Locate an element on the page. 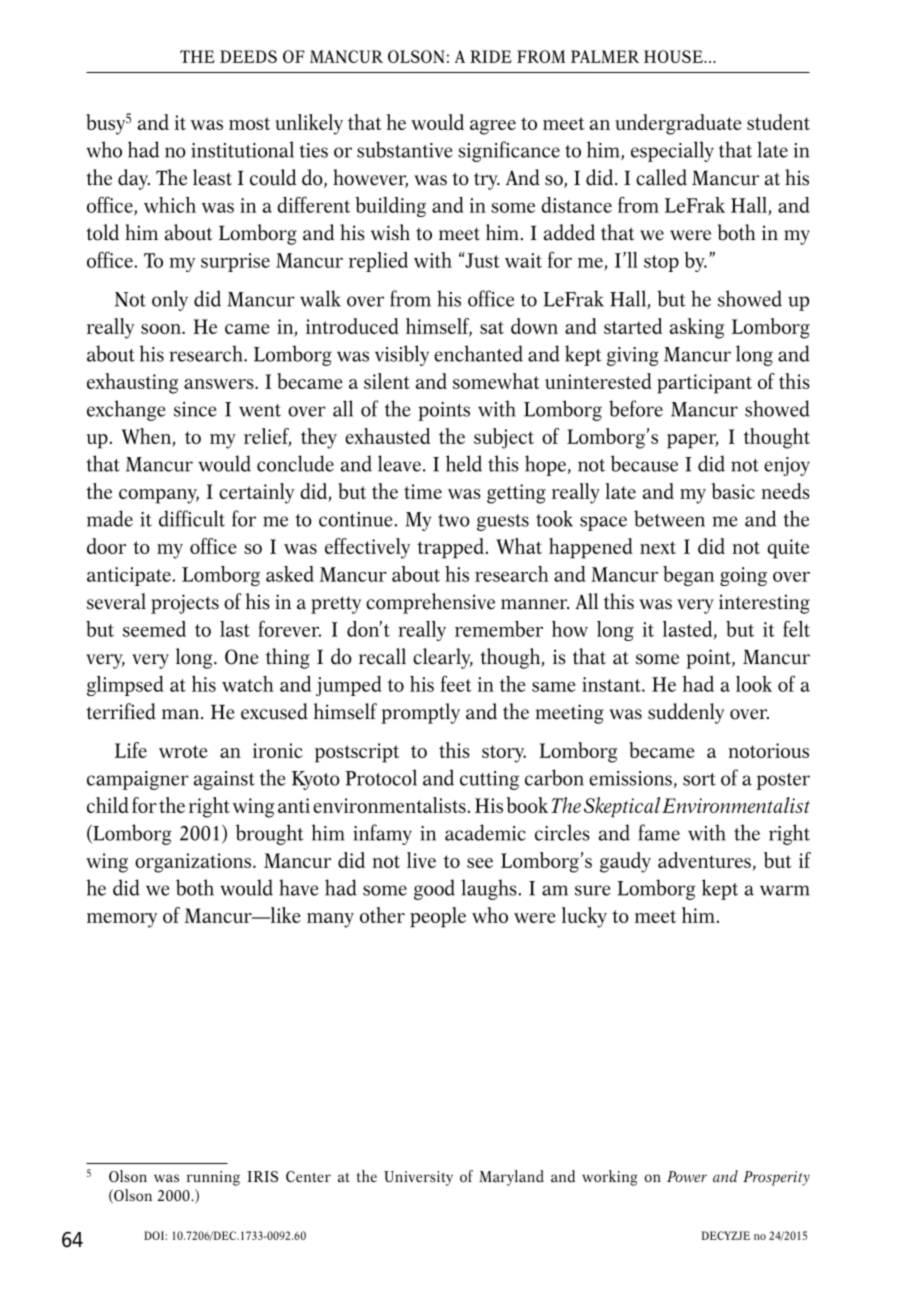 This document has width=924, height=1315. running is located at coordinates (213, 1178).
